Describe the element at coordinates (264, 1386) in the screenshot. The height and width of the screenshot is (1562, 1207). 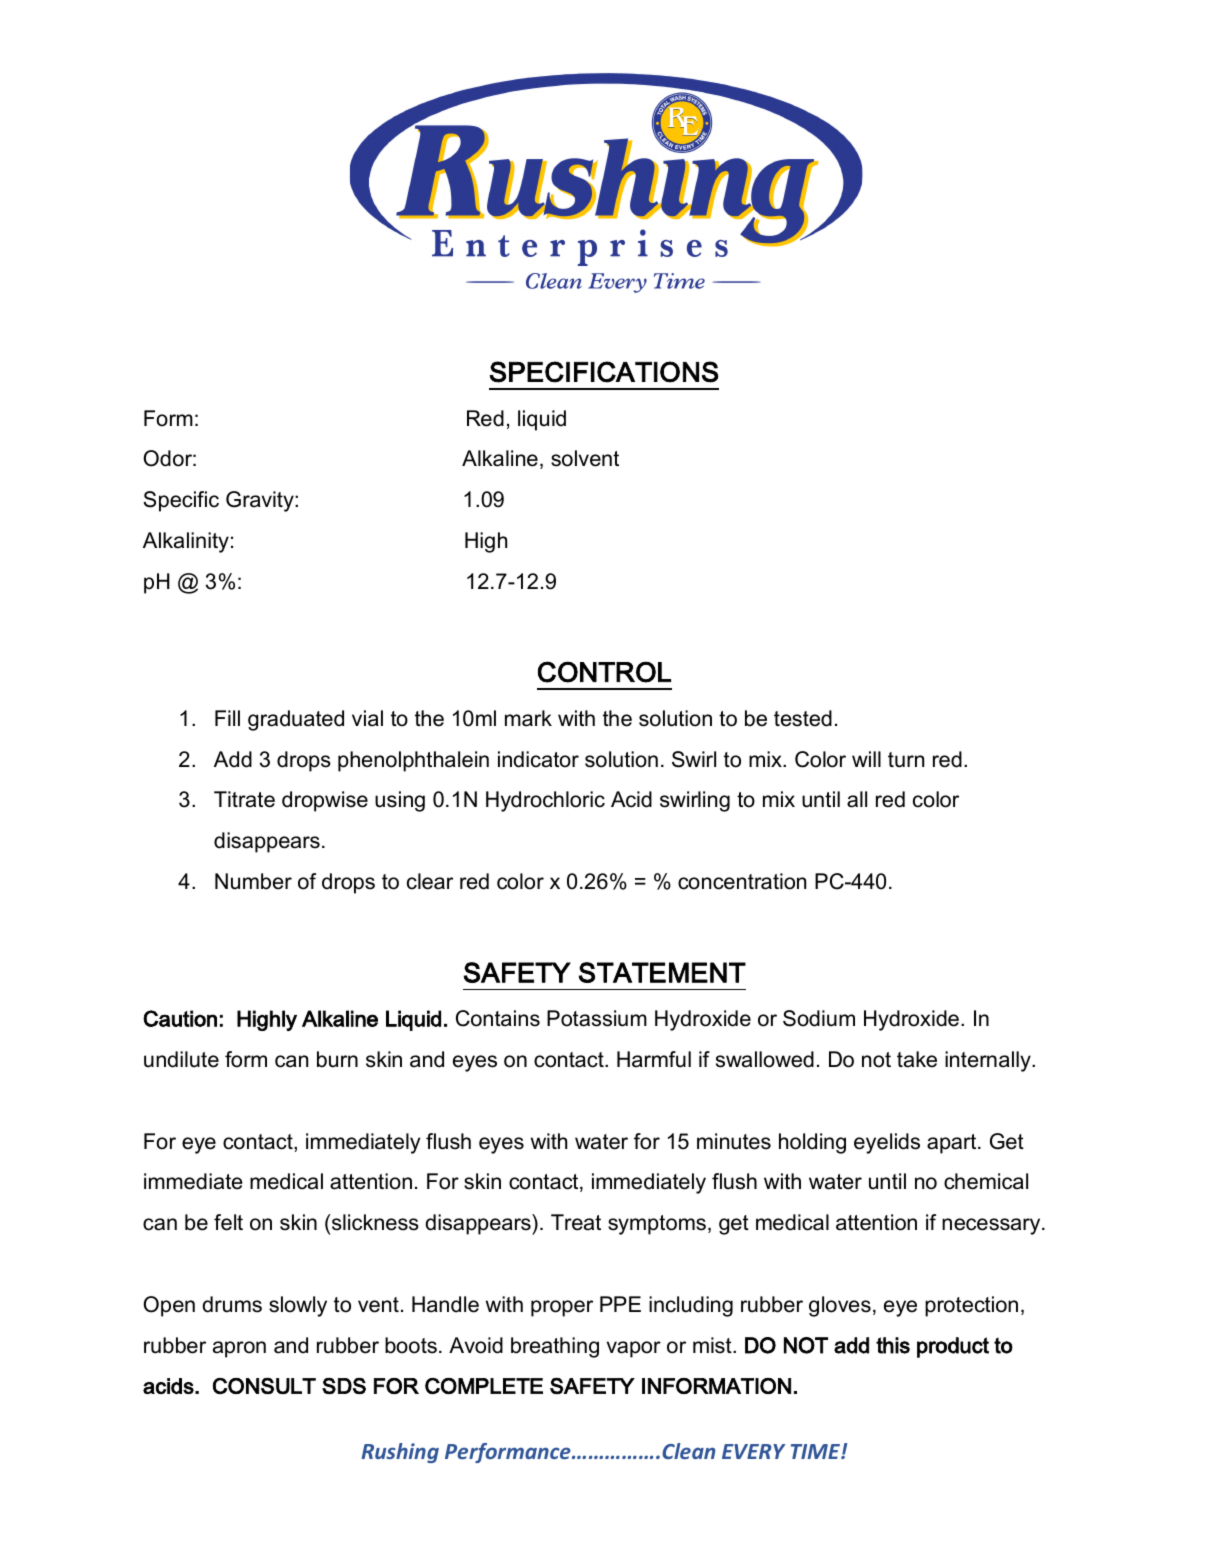
I see `CONSULT` at that location.
